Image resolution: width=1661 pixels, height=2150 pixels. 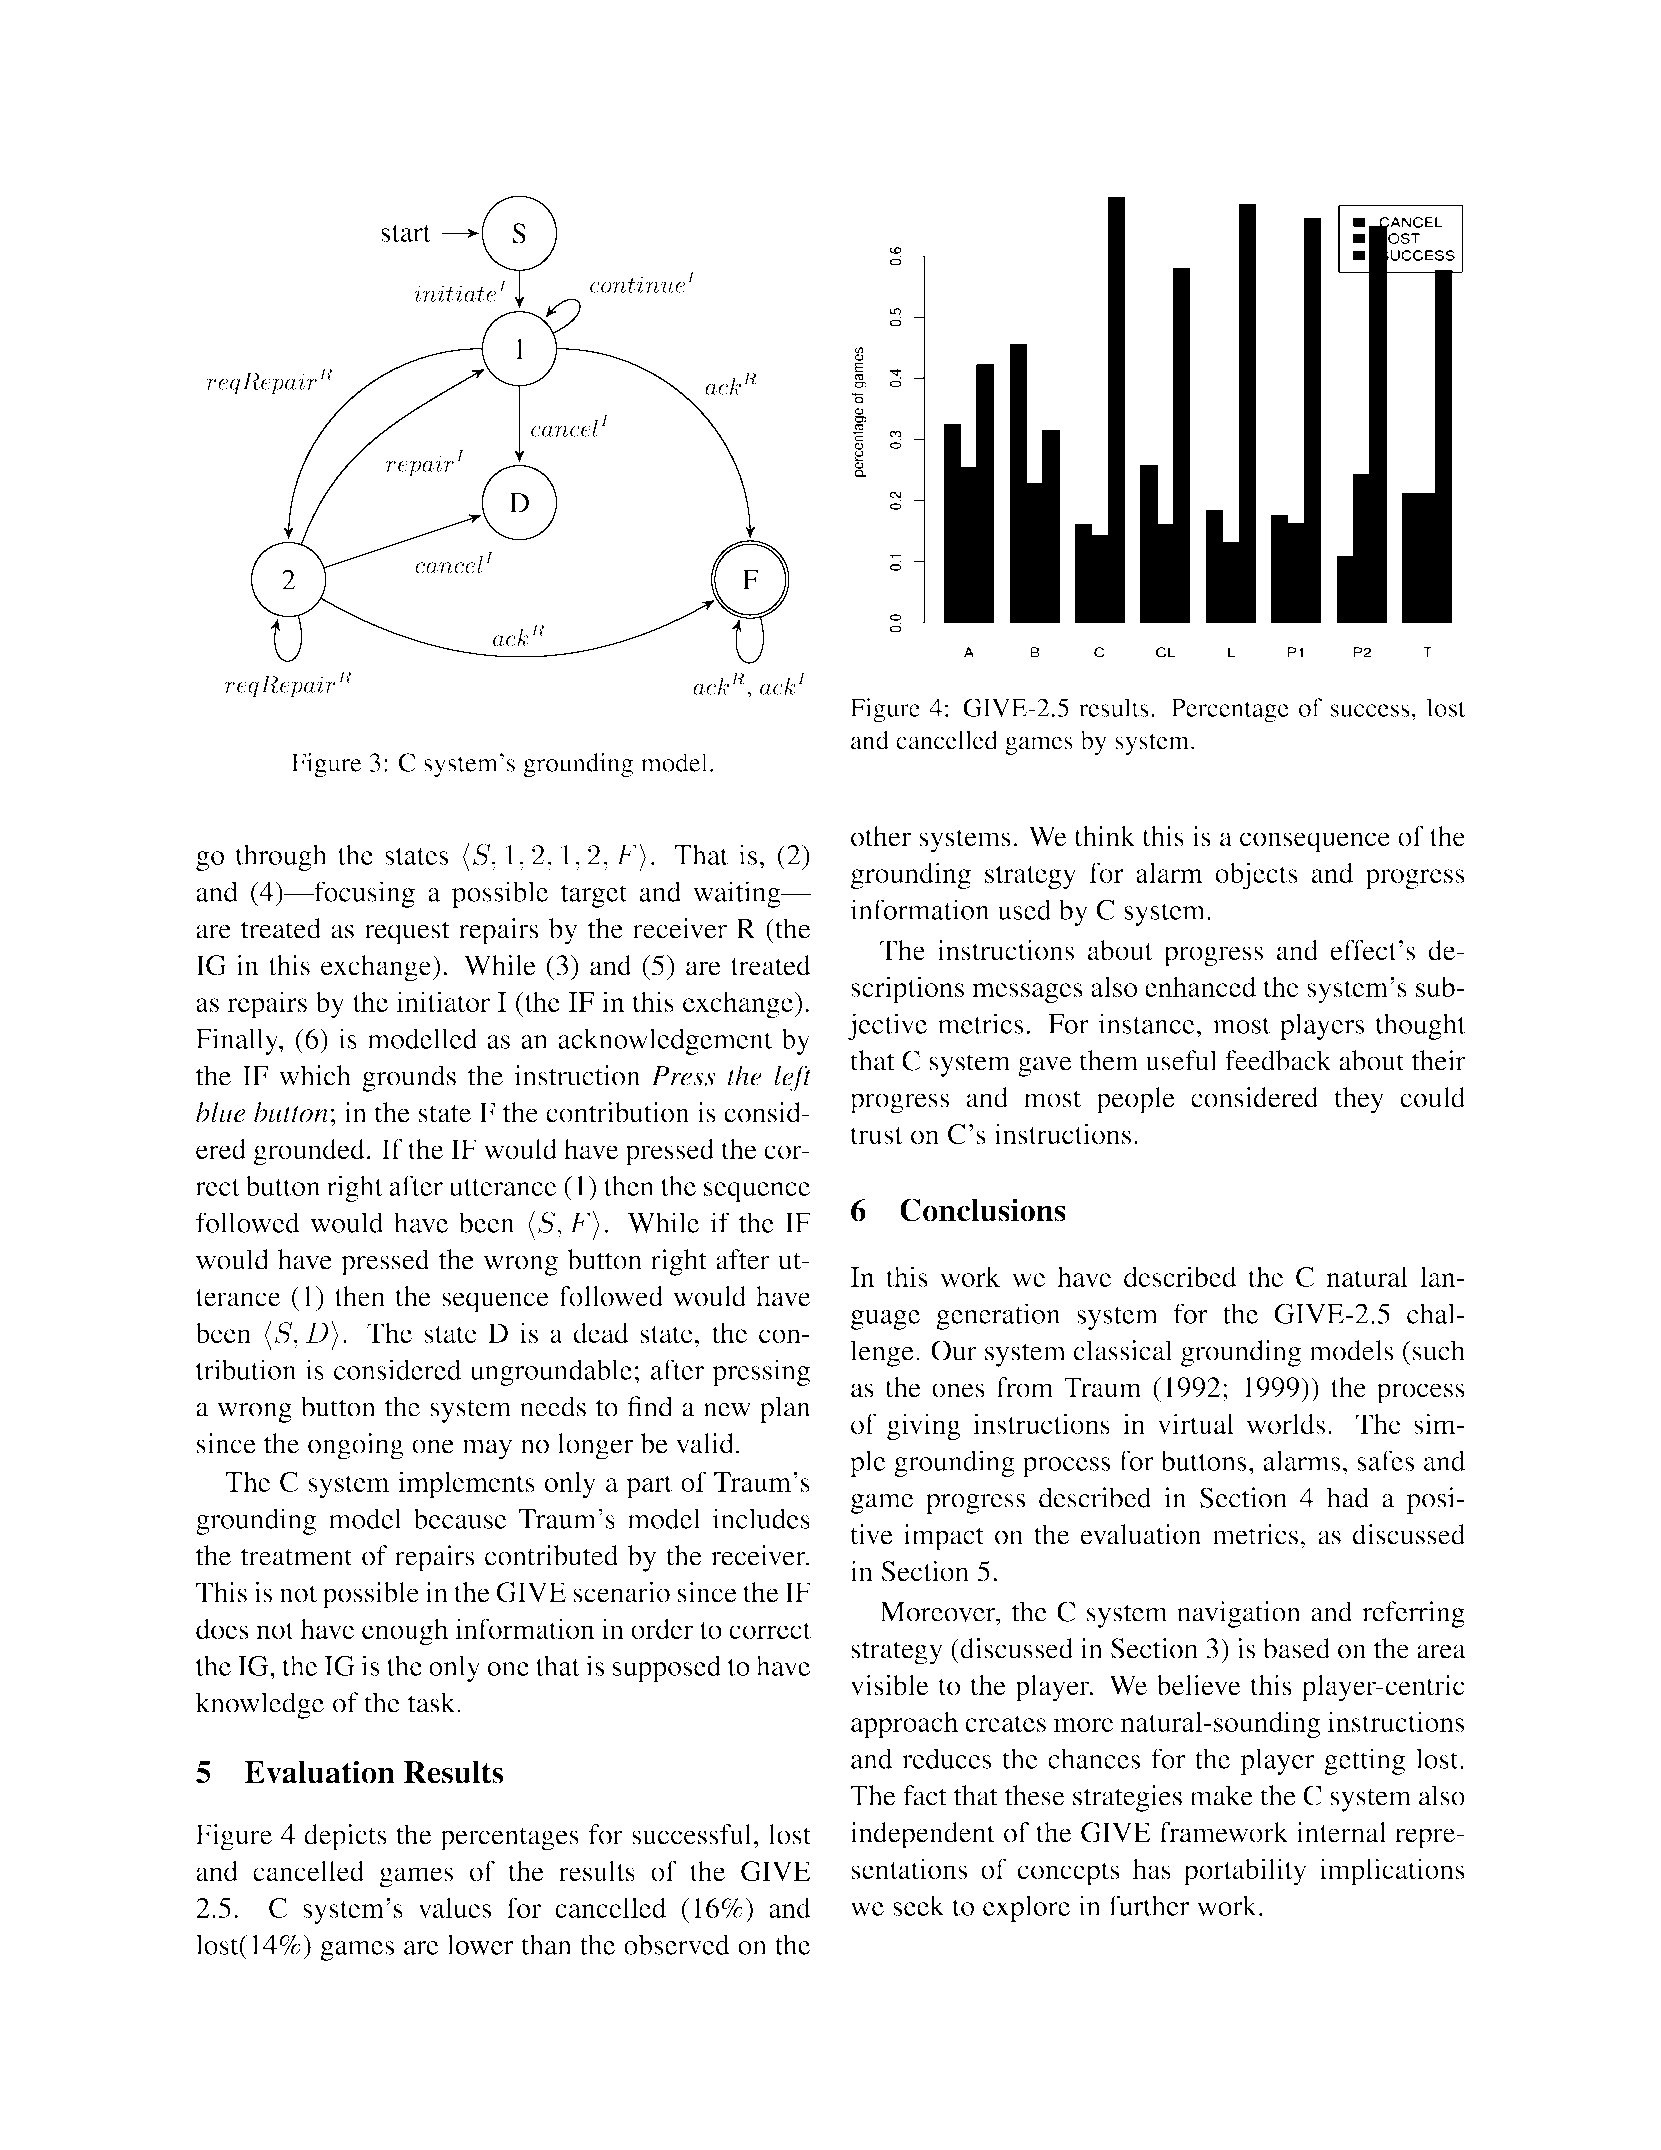 I want to click on think, so click(x=1104, y=836).
